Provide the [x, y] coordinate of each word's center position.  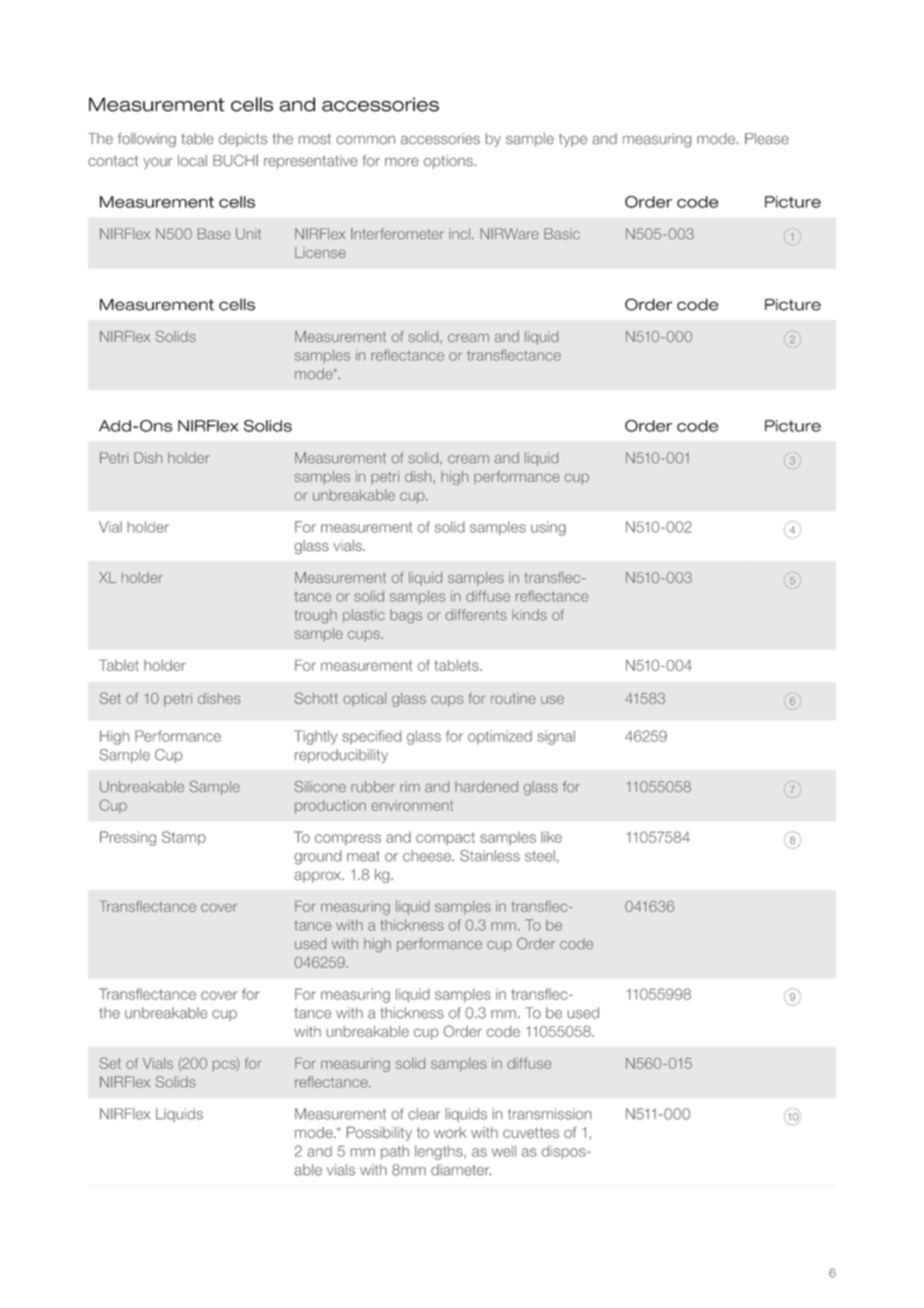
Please [767, 139]
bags [406, 616]
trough [315, 616]
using [548, 528]
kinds [529, 615]
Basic [562, 234]
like [551, 837]
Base [214, 234]
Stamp [184, 838]
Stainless [490, 856]
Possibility [379, 1134]
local [192, 161]
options [448, 162]
